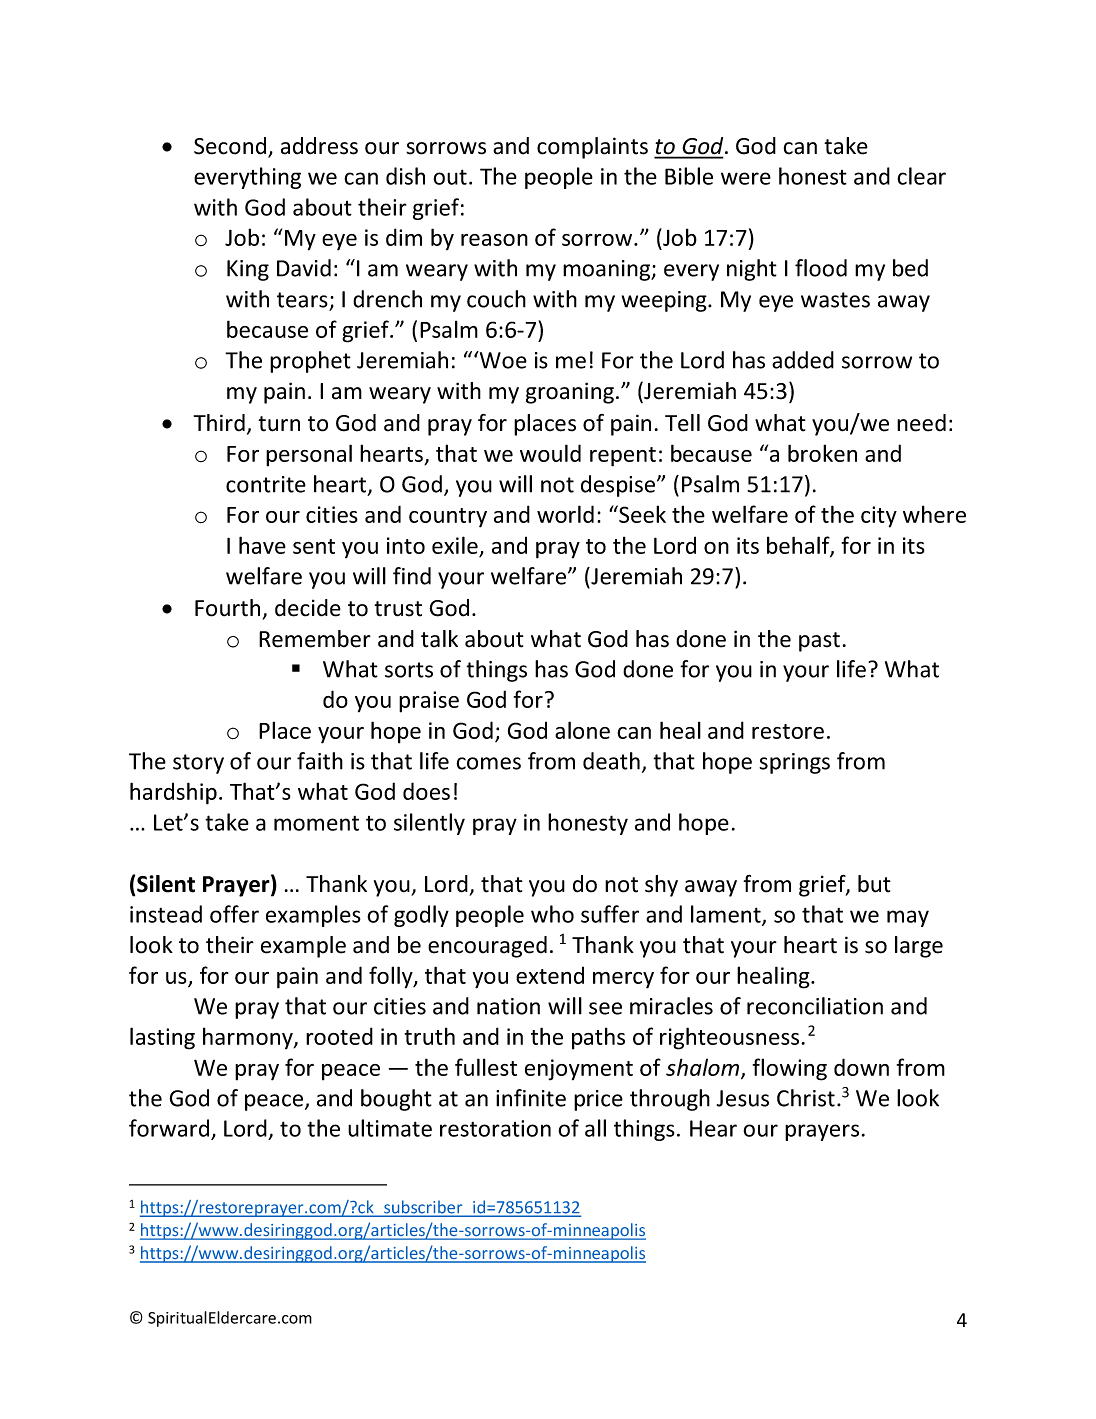 Image resolution: width=1096 pixels, height=1419 pixels. I want to click on clear, so click(921, 176).
